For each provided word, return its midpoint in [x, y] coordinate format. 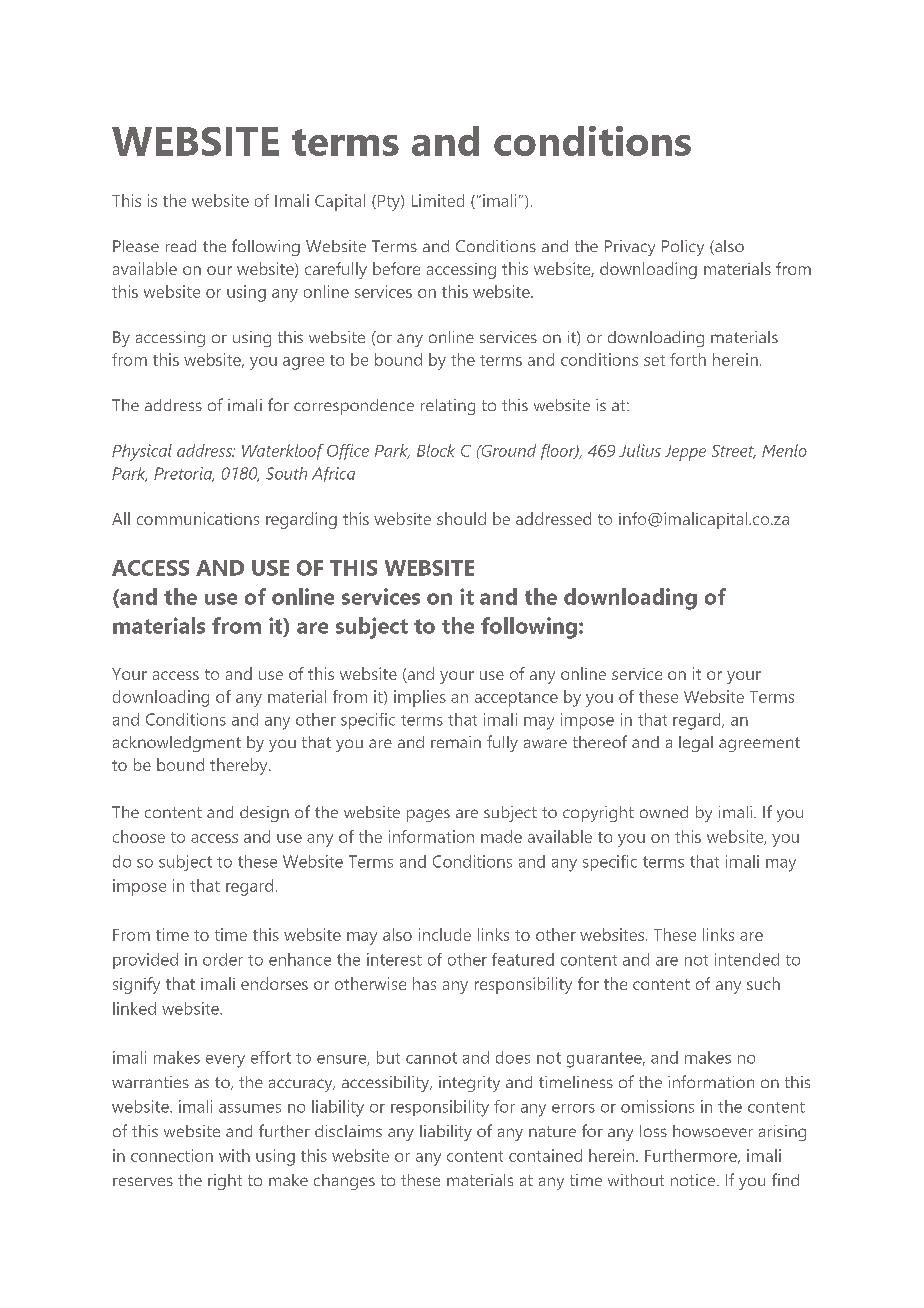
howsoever [713, 1131]
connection [172, 1155]
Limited [438, 200]
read [181, 246]
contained [545, 1155]
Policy [683, 248]
